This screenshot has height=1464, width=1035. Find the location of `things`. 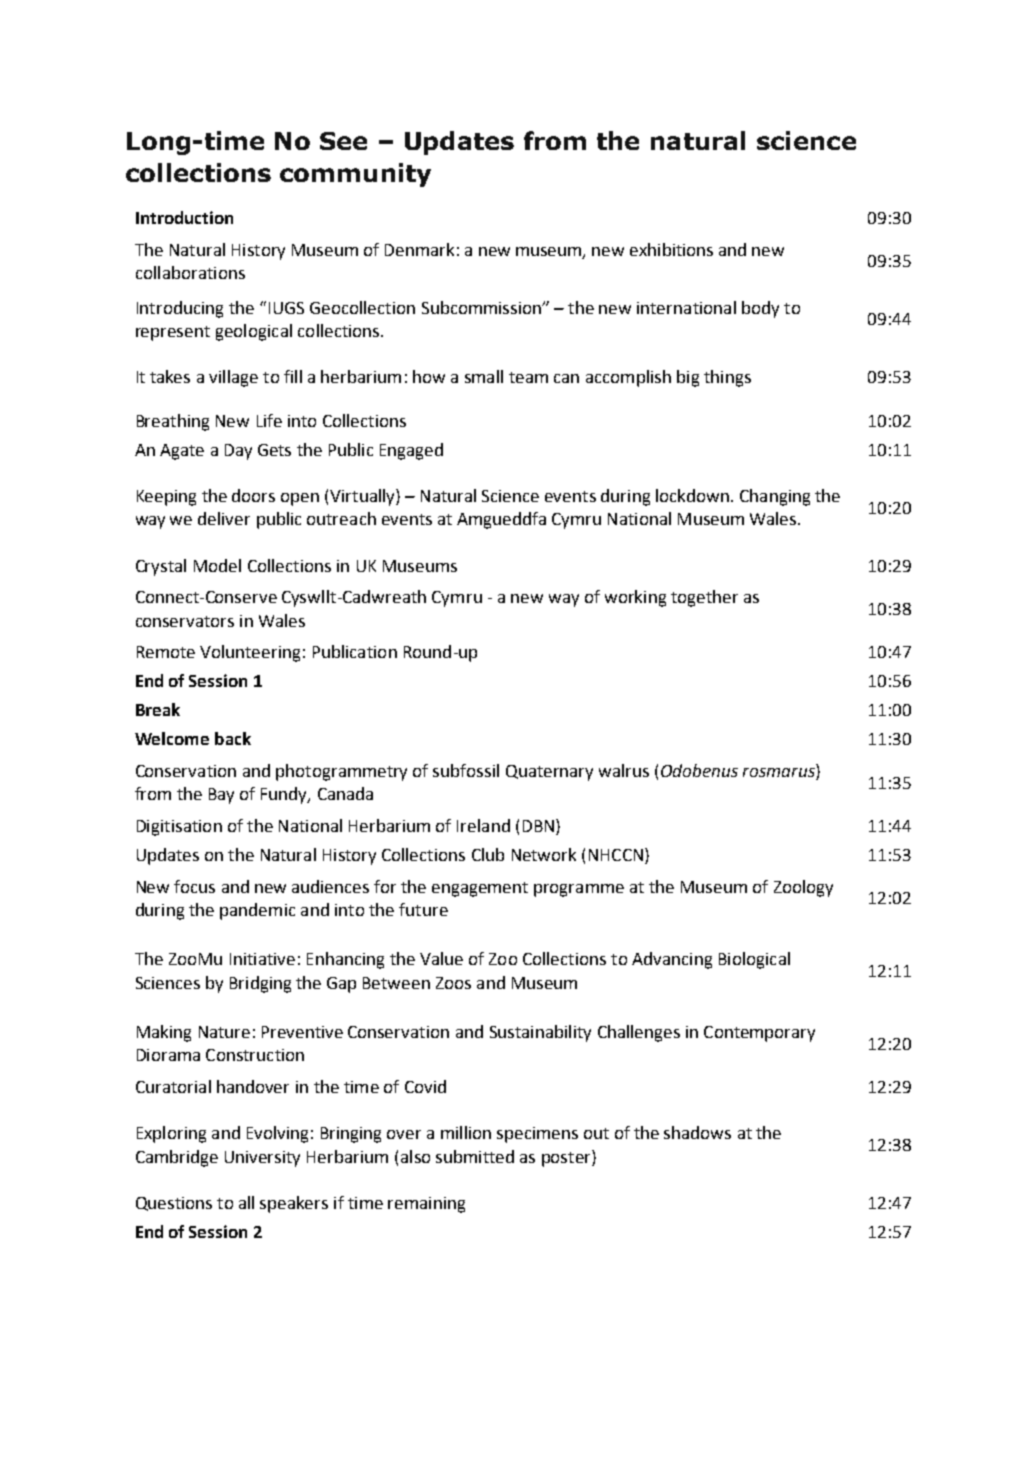

things is located at coordinates (727, 378).
